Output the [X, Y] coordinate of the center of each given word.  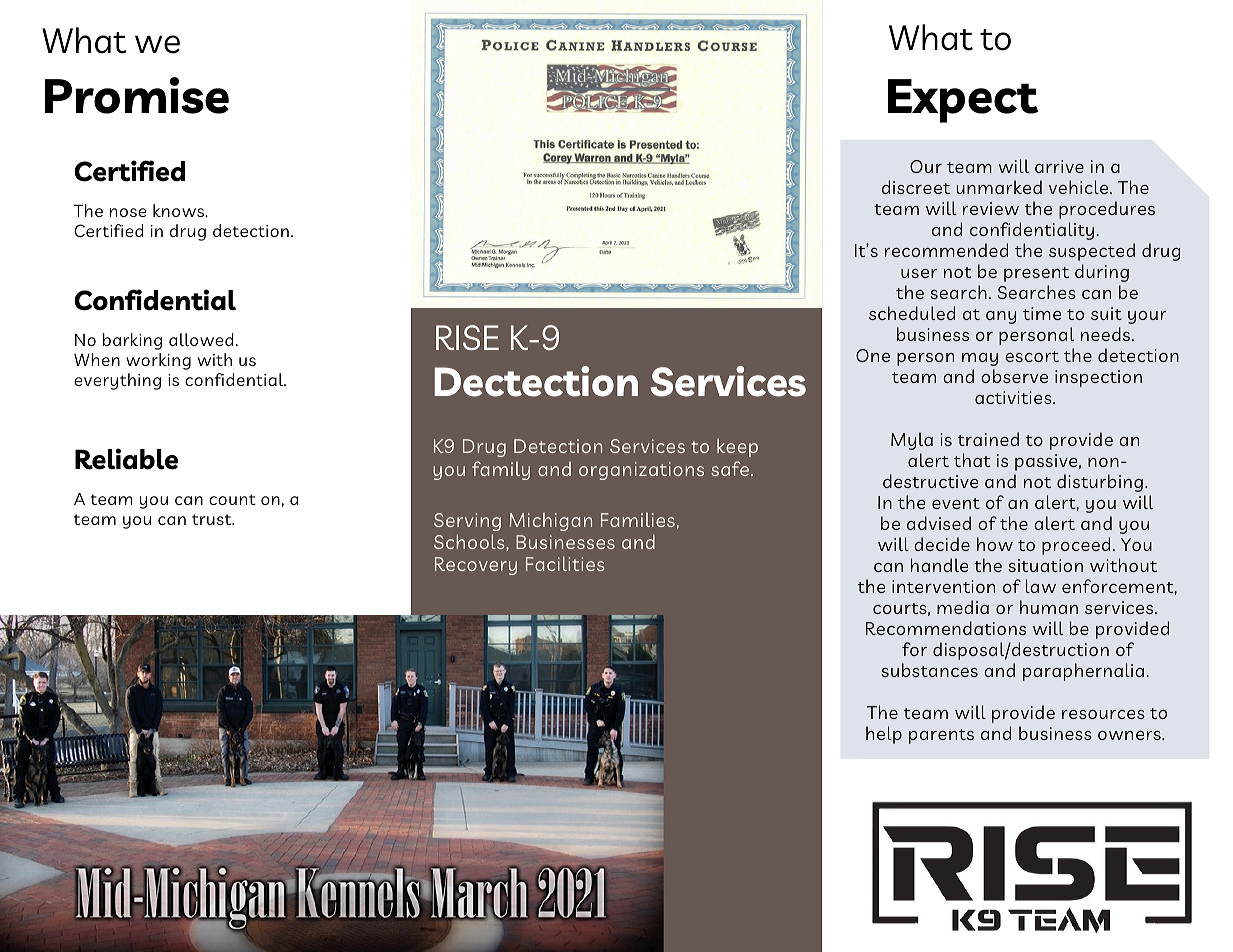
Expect [963, 101]
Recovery [476, 566]
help [884, 735]
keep [737, 447]
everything [117, 381]
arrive [1059, 166]
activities [1014, 397]
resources [1103, 714]
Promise [137, 95]
